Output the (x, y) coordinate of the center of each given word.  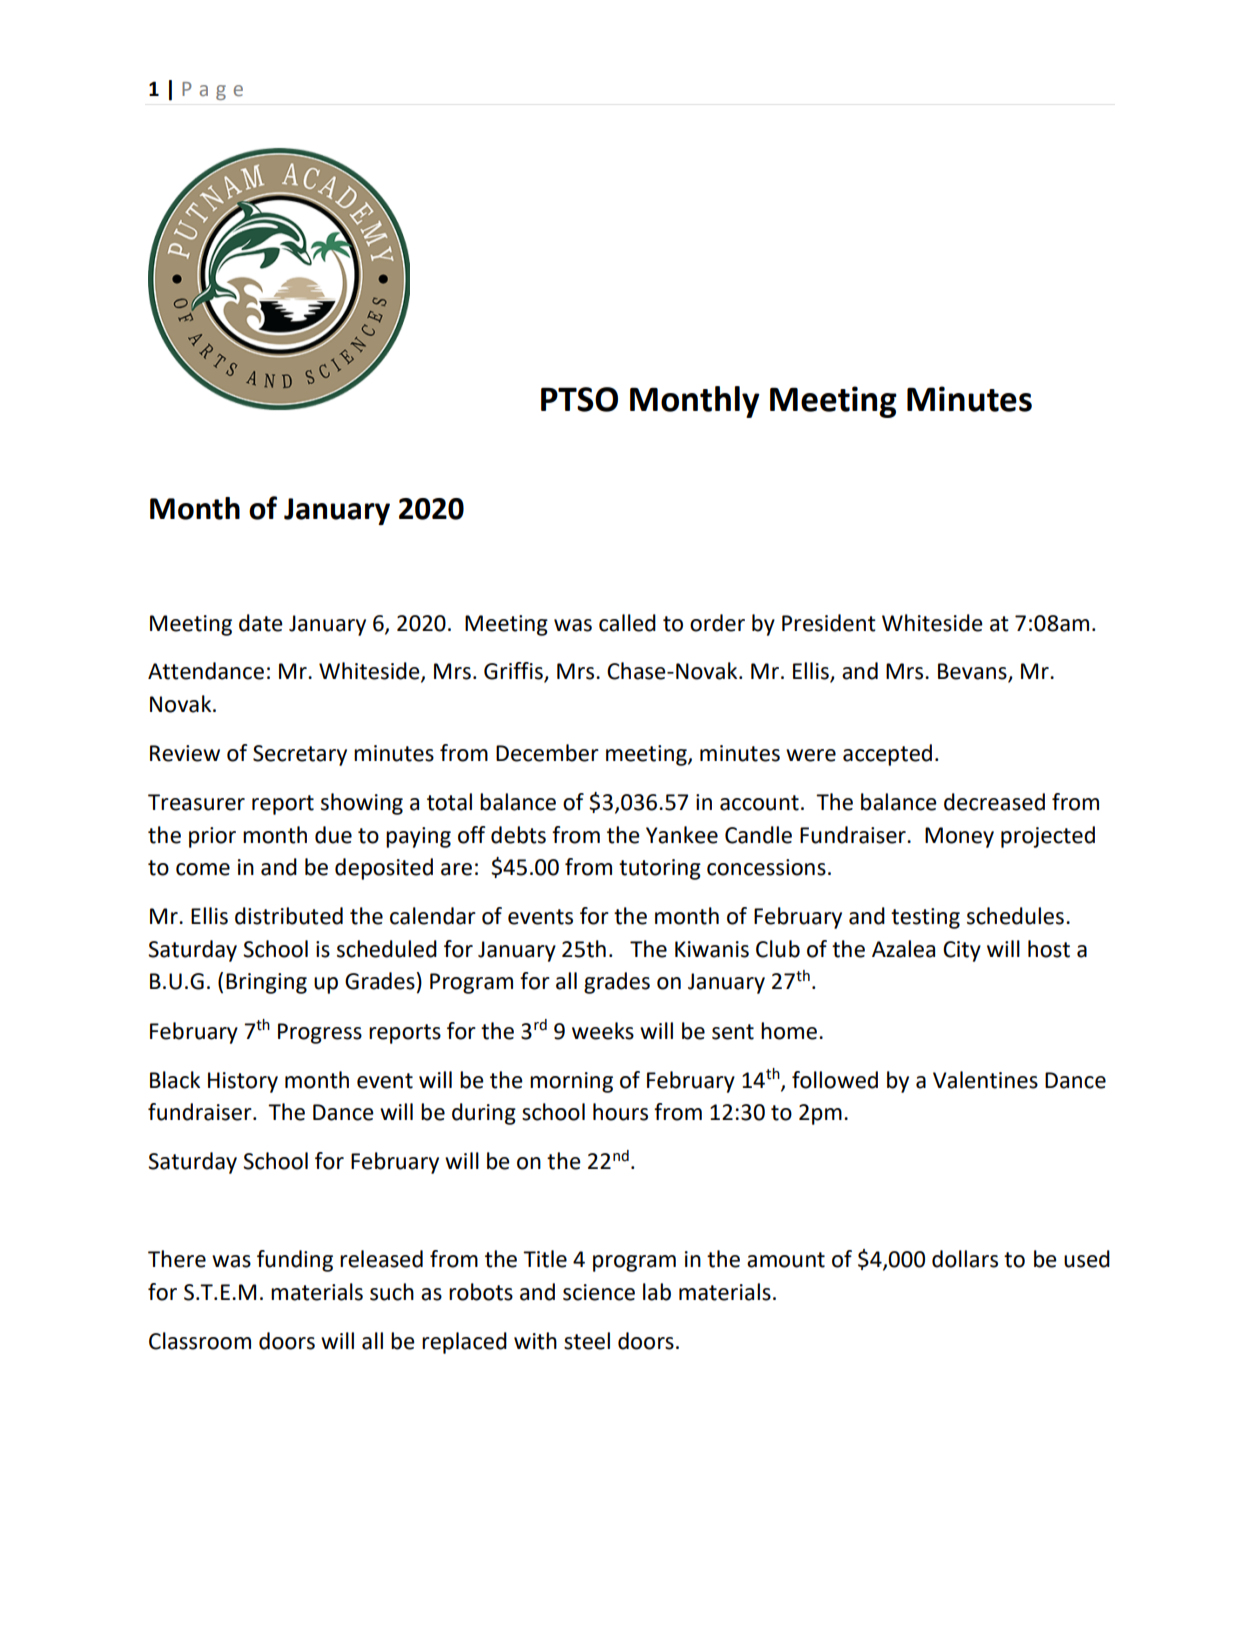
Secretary (300, 755)
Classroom (200, 1341)
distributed (289, 916)
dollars (965, 1259)
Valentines (985, 1080)
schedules (1015, 916)
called (627, 623)
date (261, 623)
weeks (603, 1031)
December (547, 753)
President (829, 623)
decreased (994, 802)
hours (620, 1112)
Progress (320, 1033)
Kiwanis (712, 949)
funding (295, 1261)
